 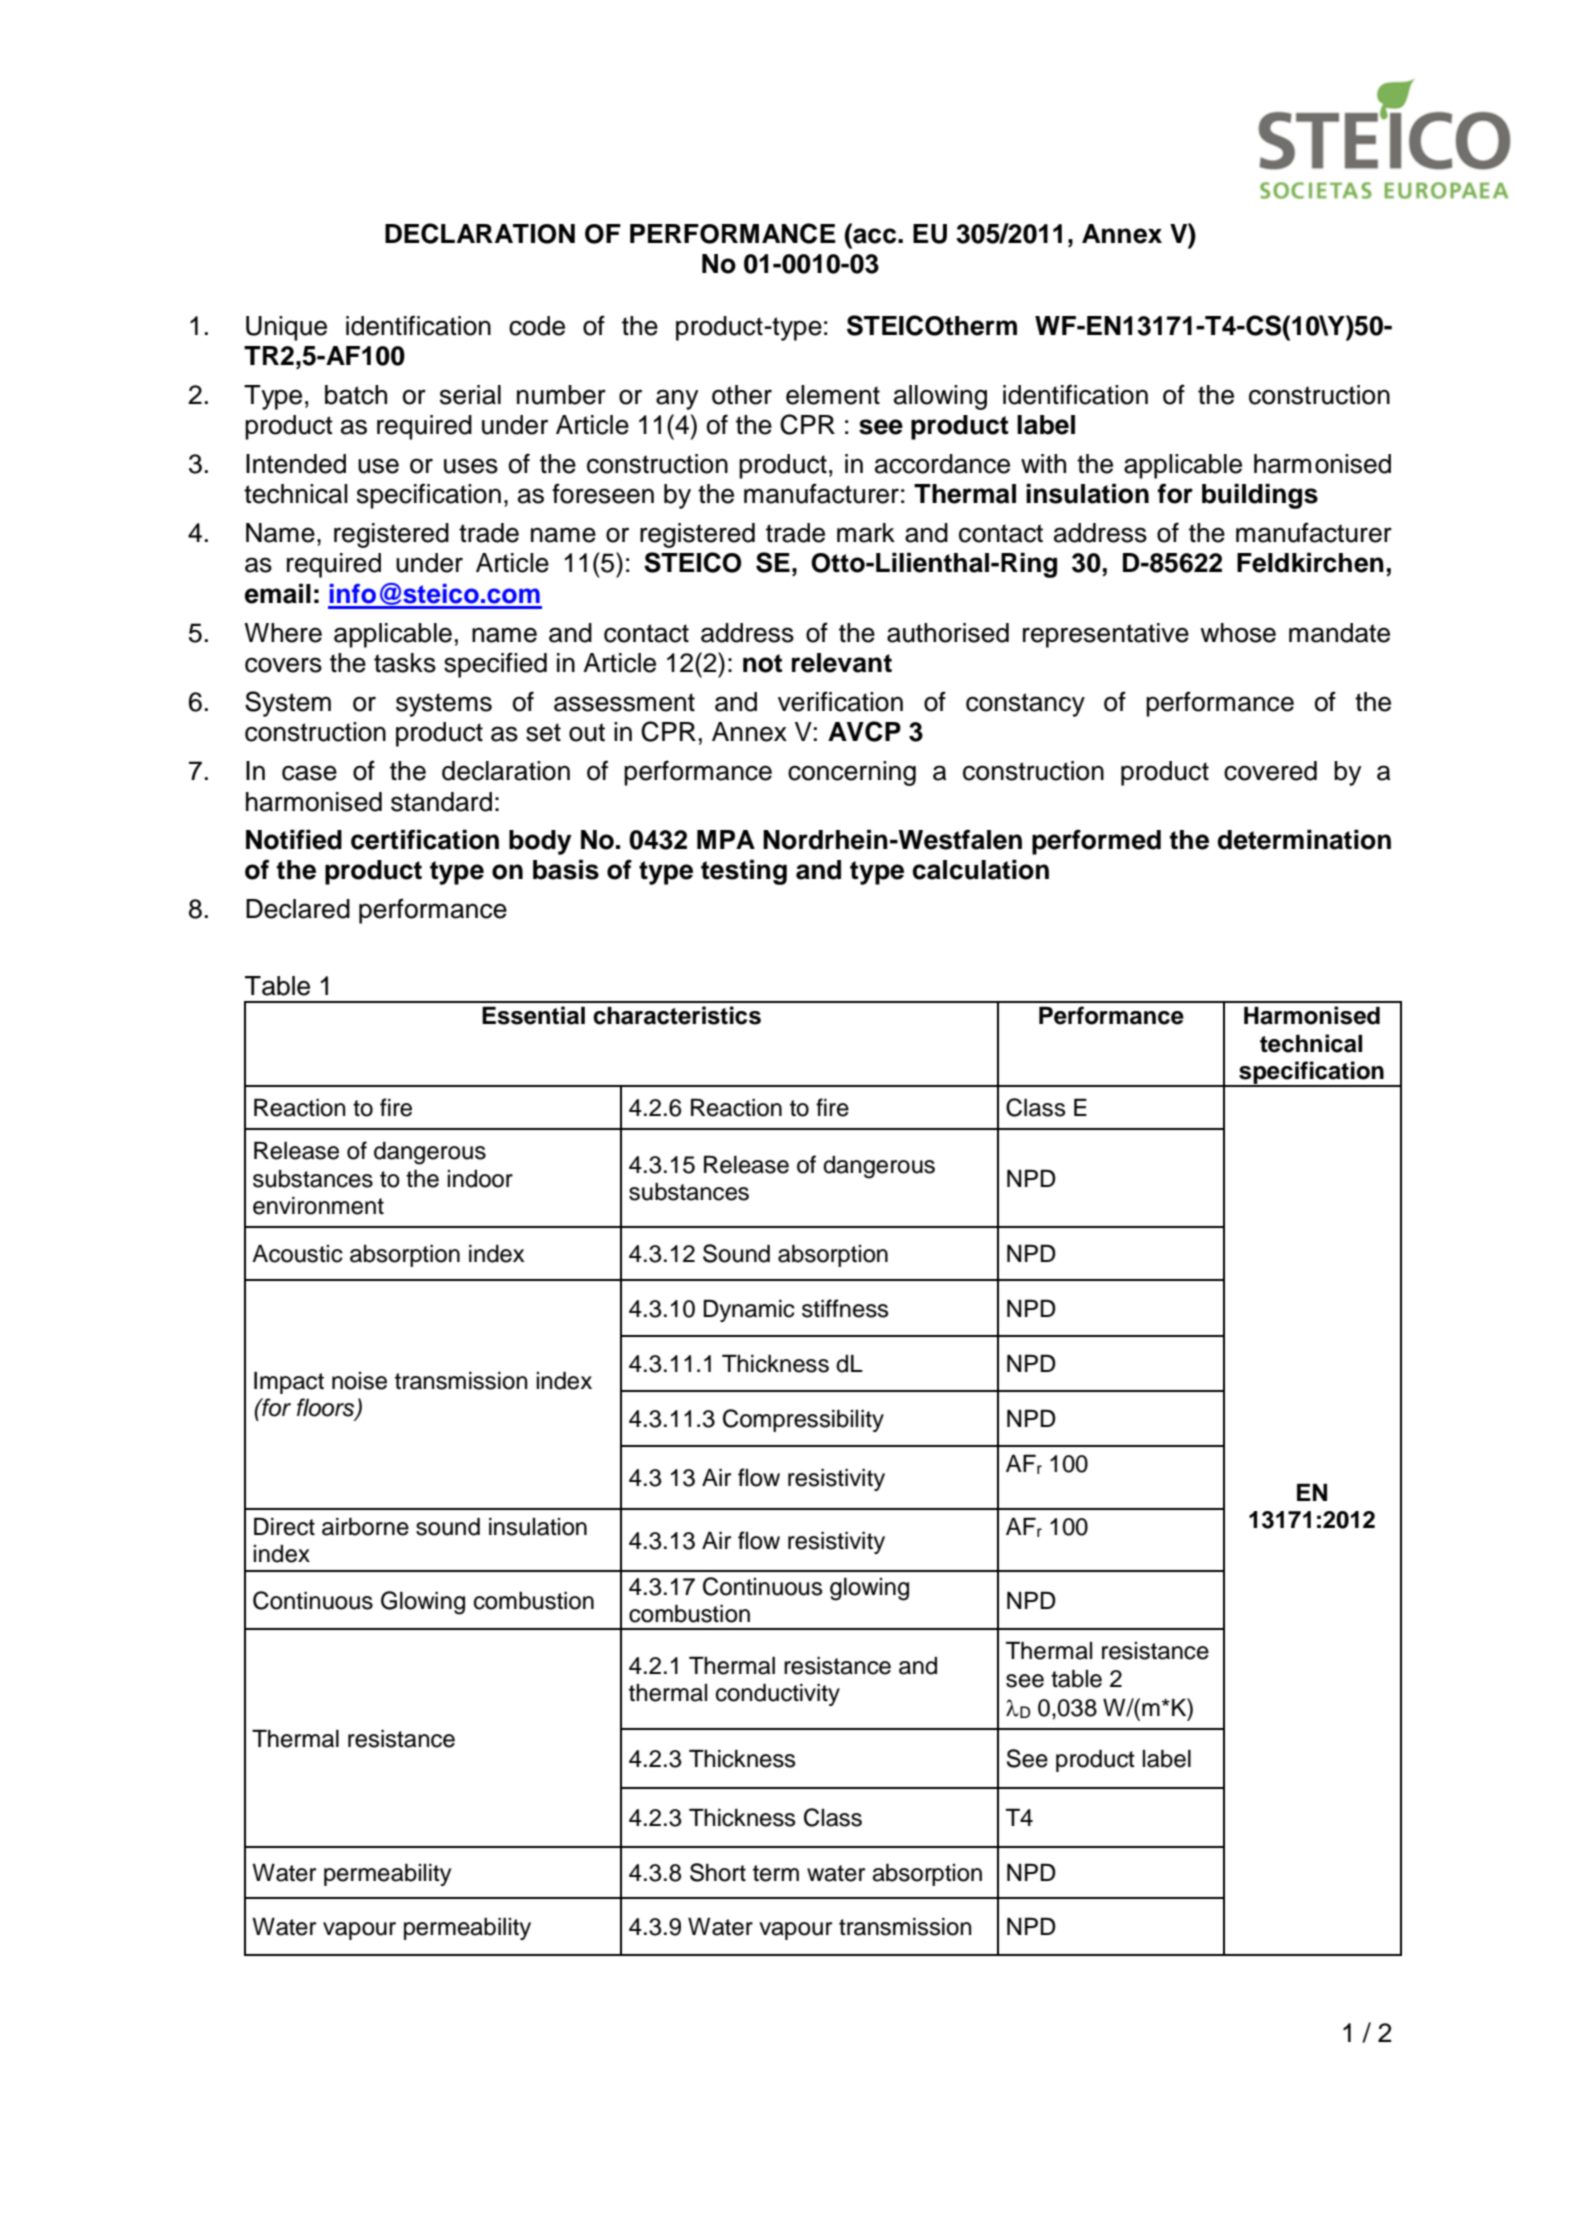 I want to click on Short, so click(x=718, y=1872).
